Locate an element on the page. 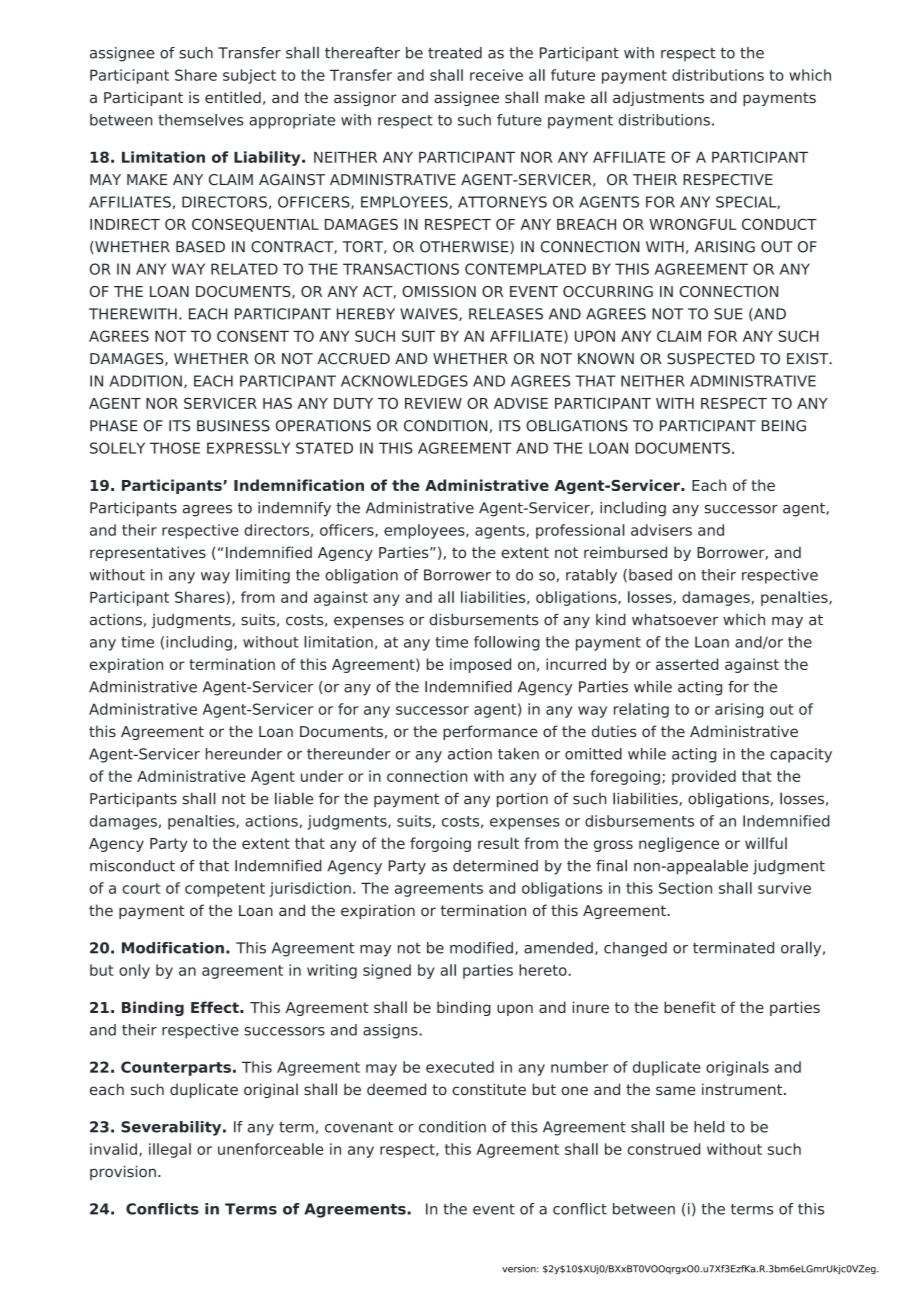 This page has height=1308, width=924. limiting is located at coordinates (263, 576).
